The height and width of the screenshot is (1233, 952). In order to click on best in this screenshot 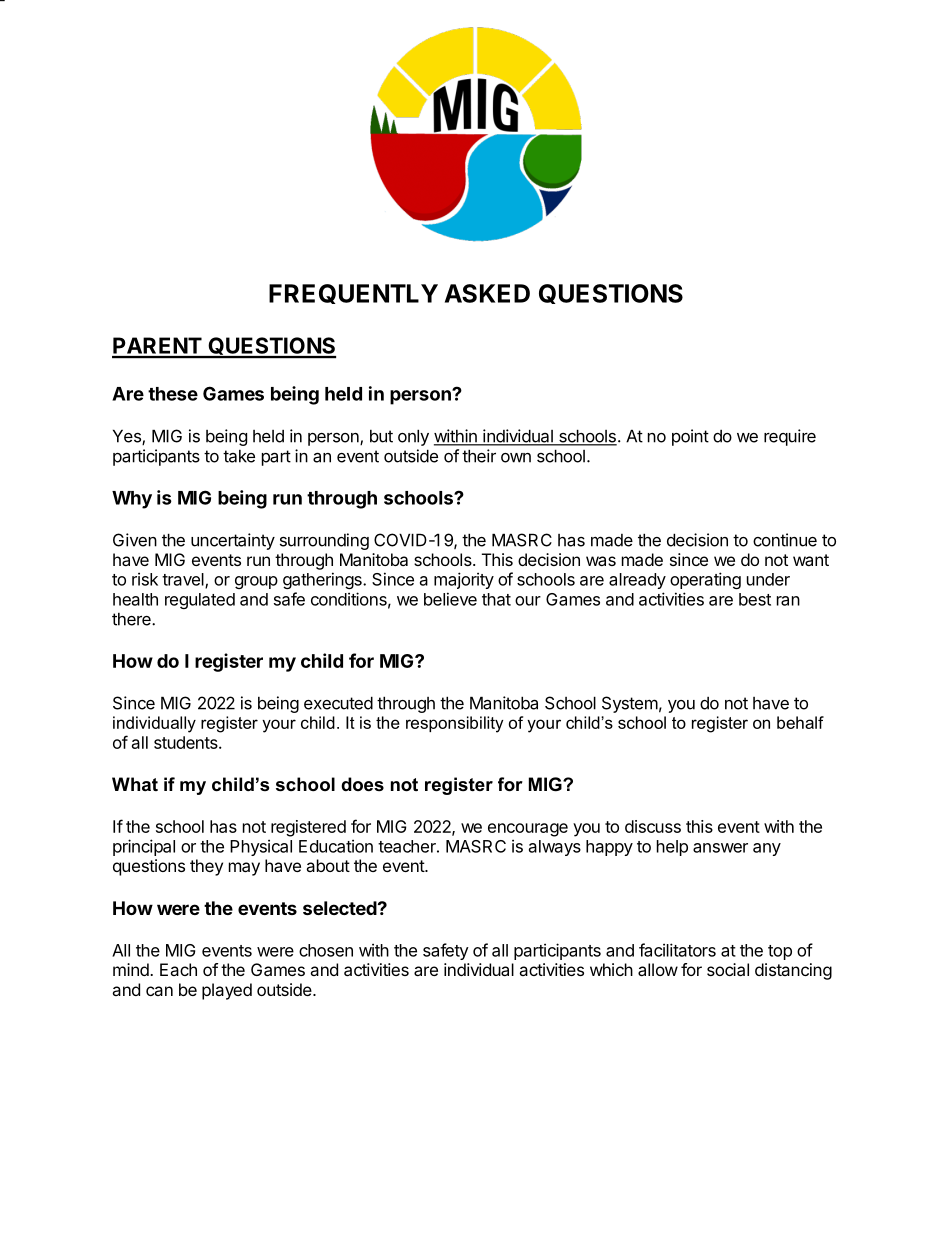, I will do `click(755, 599)`.
